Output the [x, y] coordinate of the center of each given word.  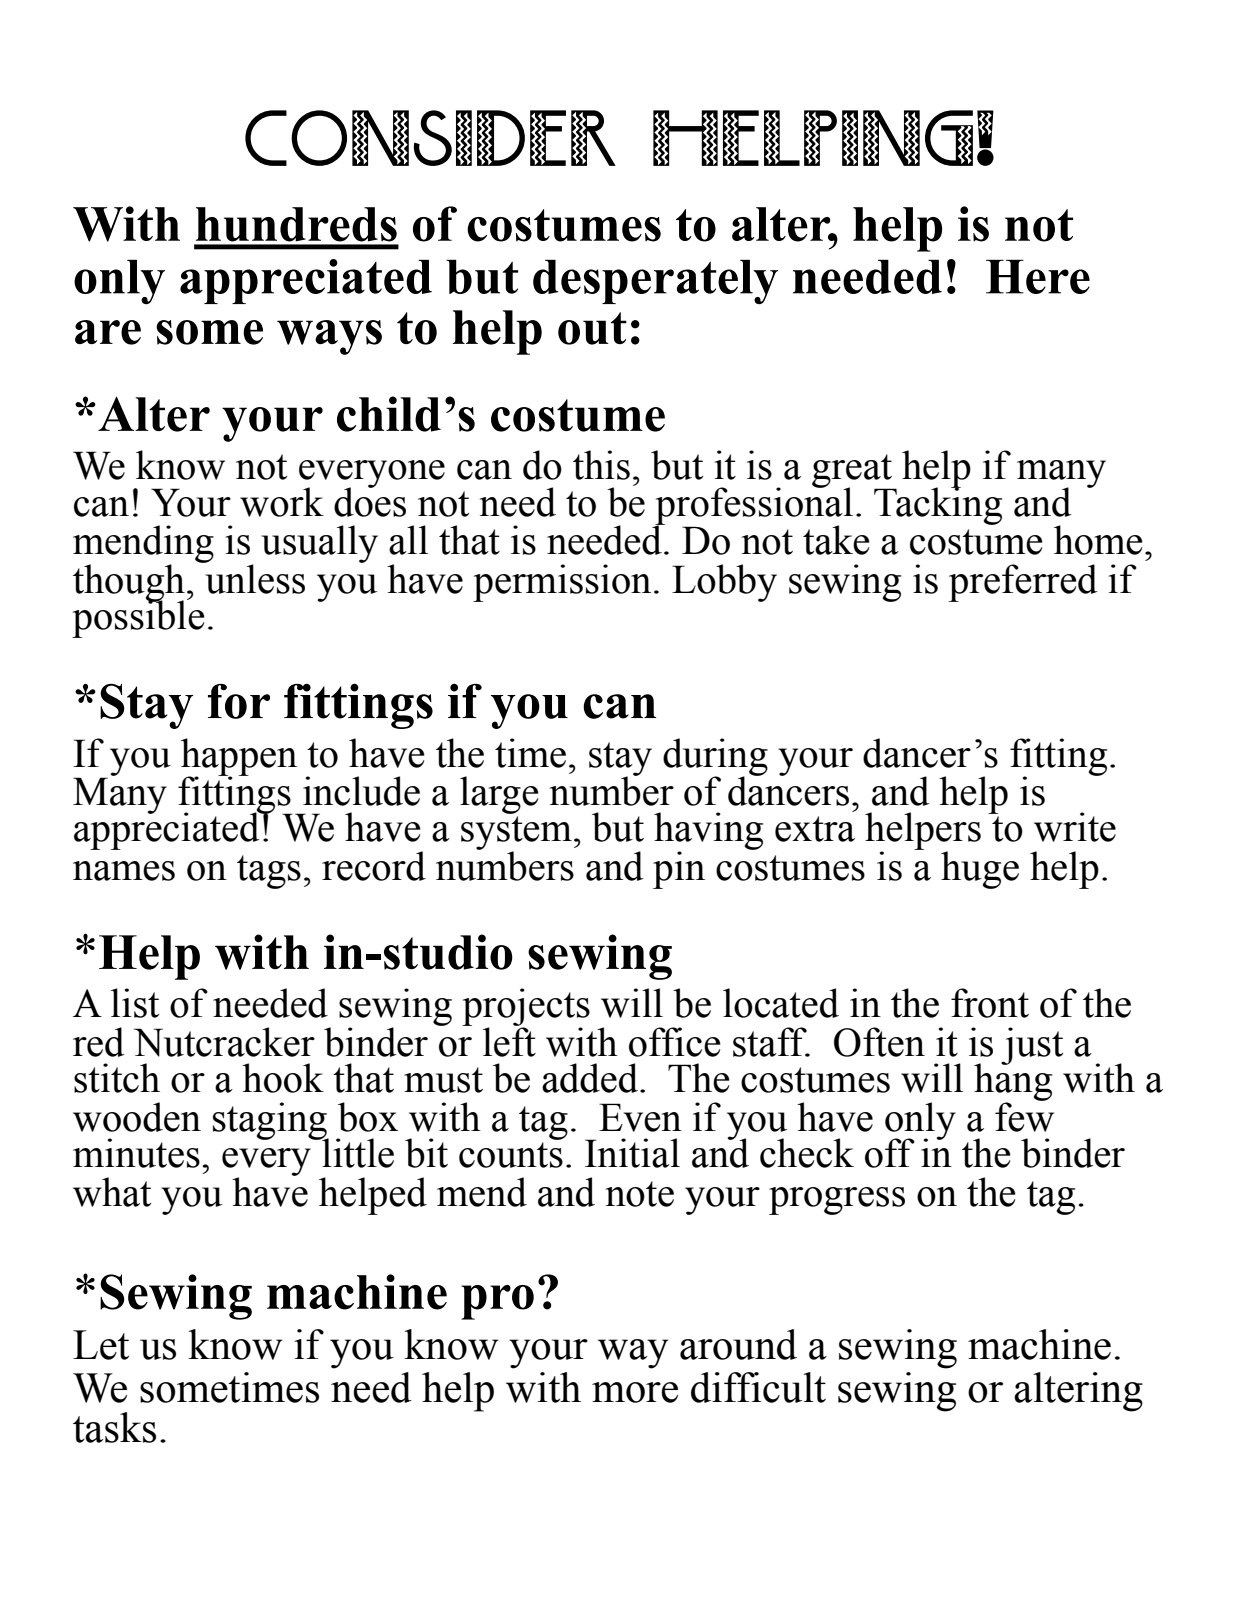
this [601, 465]
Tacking [938, 505]
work [282, 502]
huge [980, 870]
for [239, 701]
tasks [114, 1427]
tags [269, 872]
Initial [632, 1153]
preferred [1023, 583]
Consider [430, 138]
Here [1038, 277]
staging [271, 1122]
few [1024, 1116]
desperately [655, 282]
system [516, 834]
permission [562, 583]
